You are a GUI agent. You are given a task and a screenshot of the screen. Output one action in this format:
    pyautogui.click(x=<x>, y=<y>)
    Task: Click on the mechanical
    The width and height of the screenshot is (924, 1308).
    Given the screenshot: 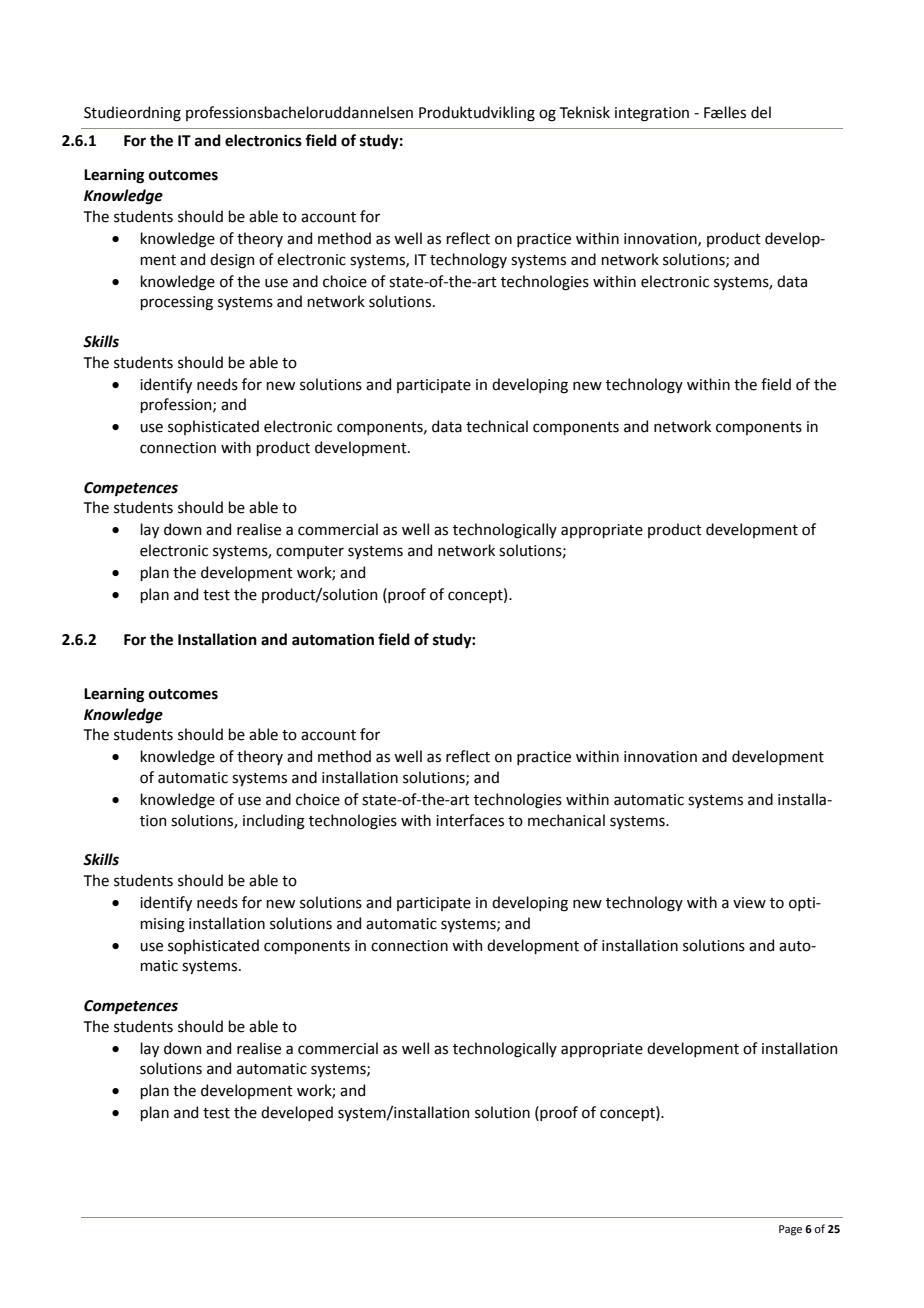 What is the action you would take?
    pyautogui.click(x=566, y=820)
